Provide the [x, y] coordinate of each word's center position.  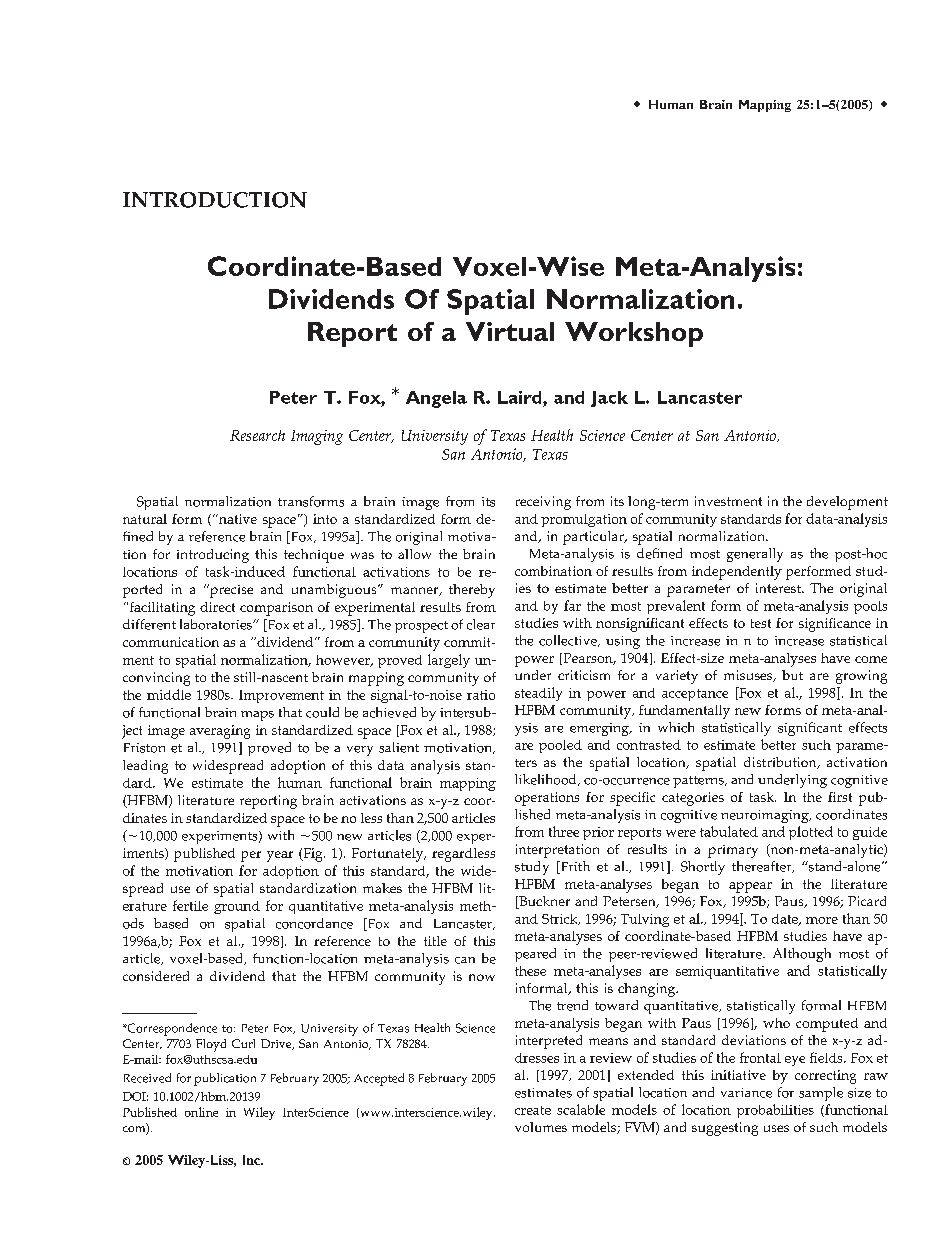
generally [755, 555]
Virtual [510, 331]
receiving [543, 503]
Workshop [634, 334]
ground [237, 907]
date [786, 920]
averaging [220, 732]
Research [257, 435]
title [435, 941]
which [676, 727]
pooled [560, 746]
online [201, 1112]
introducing [213, 556]
